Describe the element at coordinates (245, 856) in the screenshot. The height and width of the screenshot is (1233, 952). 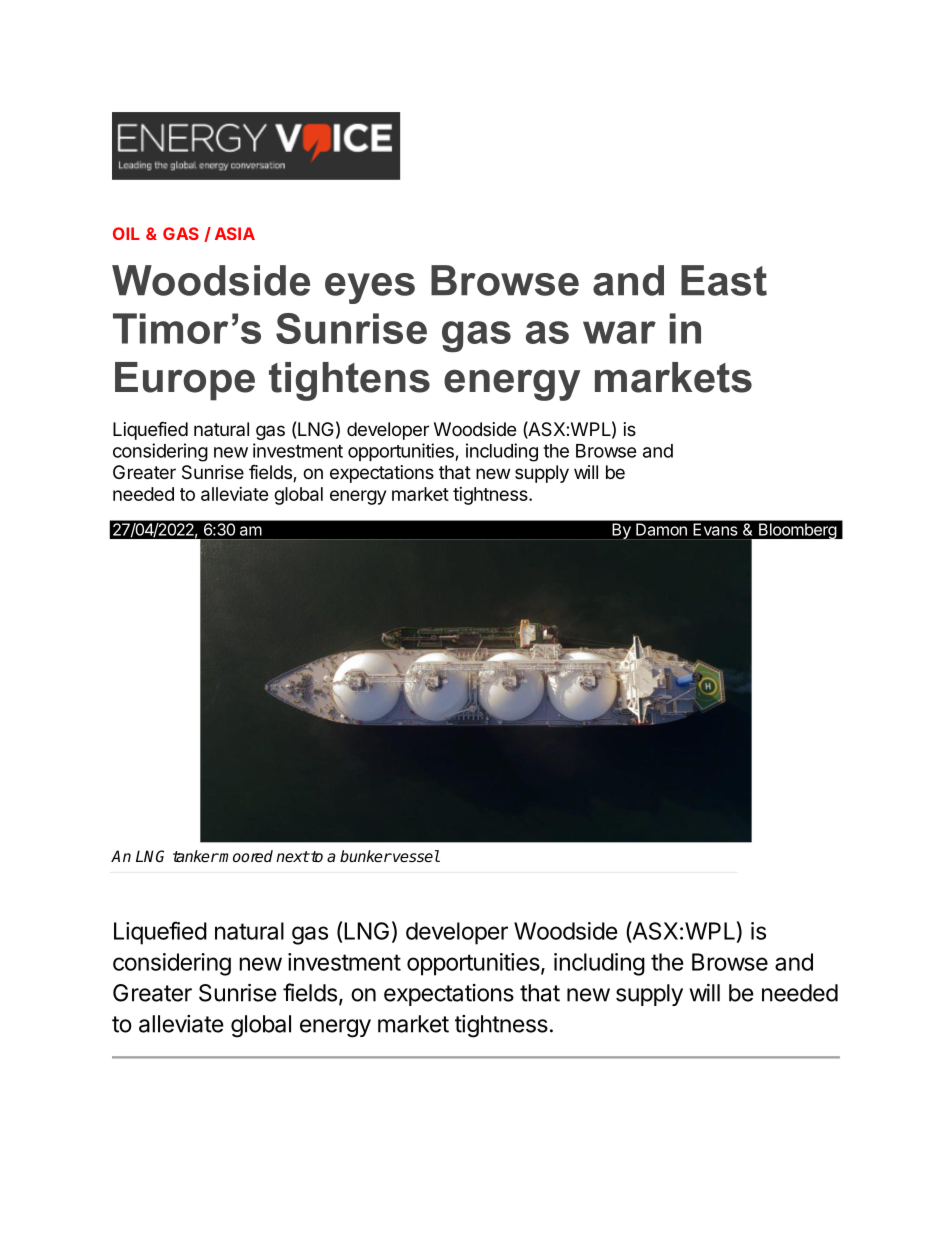
I see `moored` at that location.
